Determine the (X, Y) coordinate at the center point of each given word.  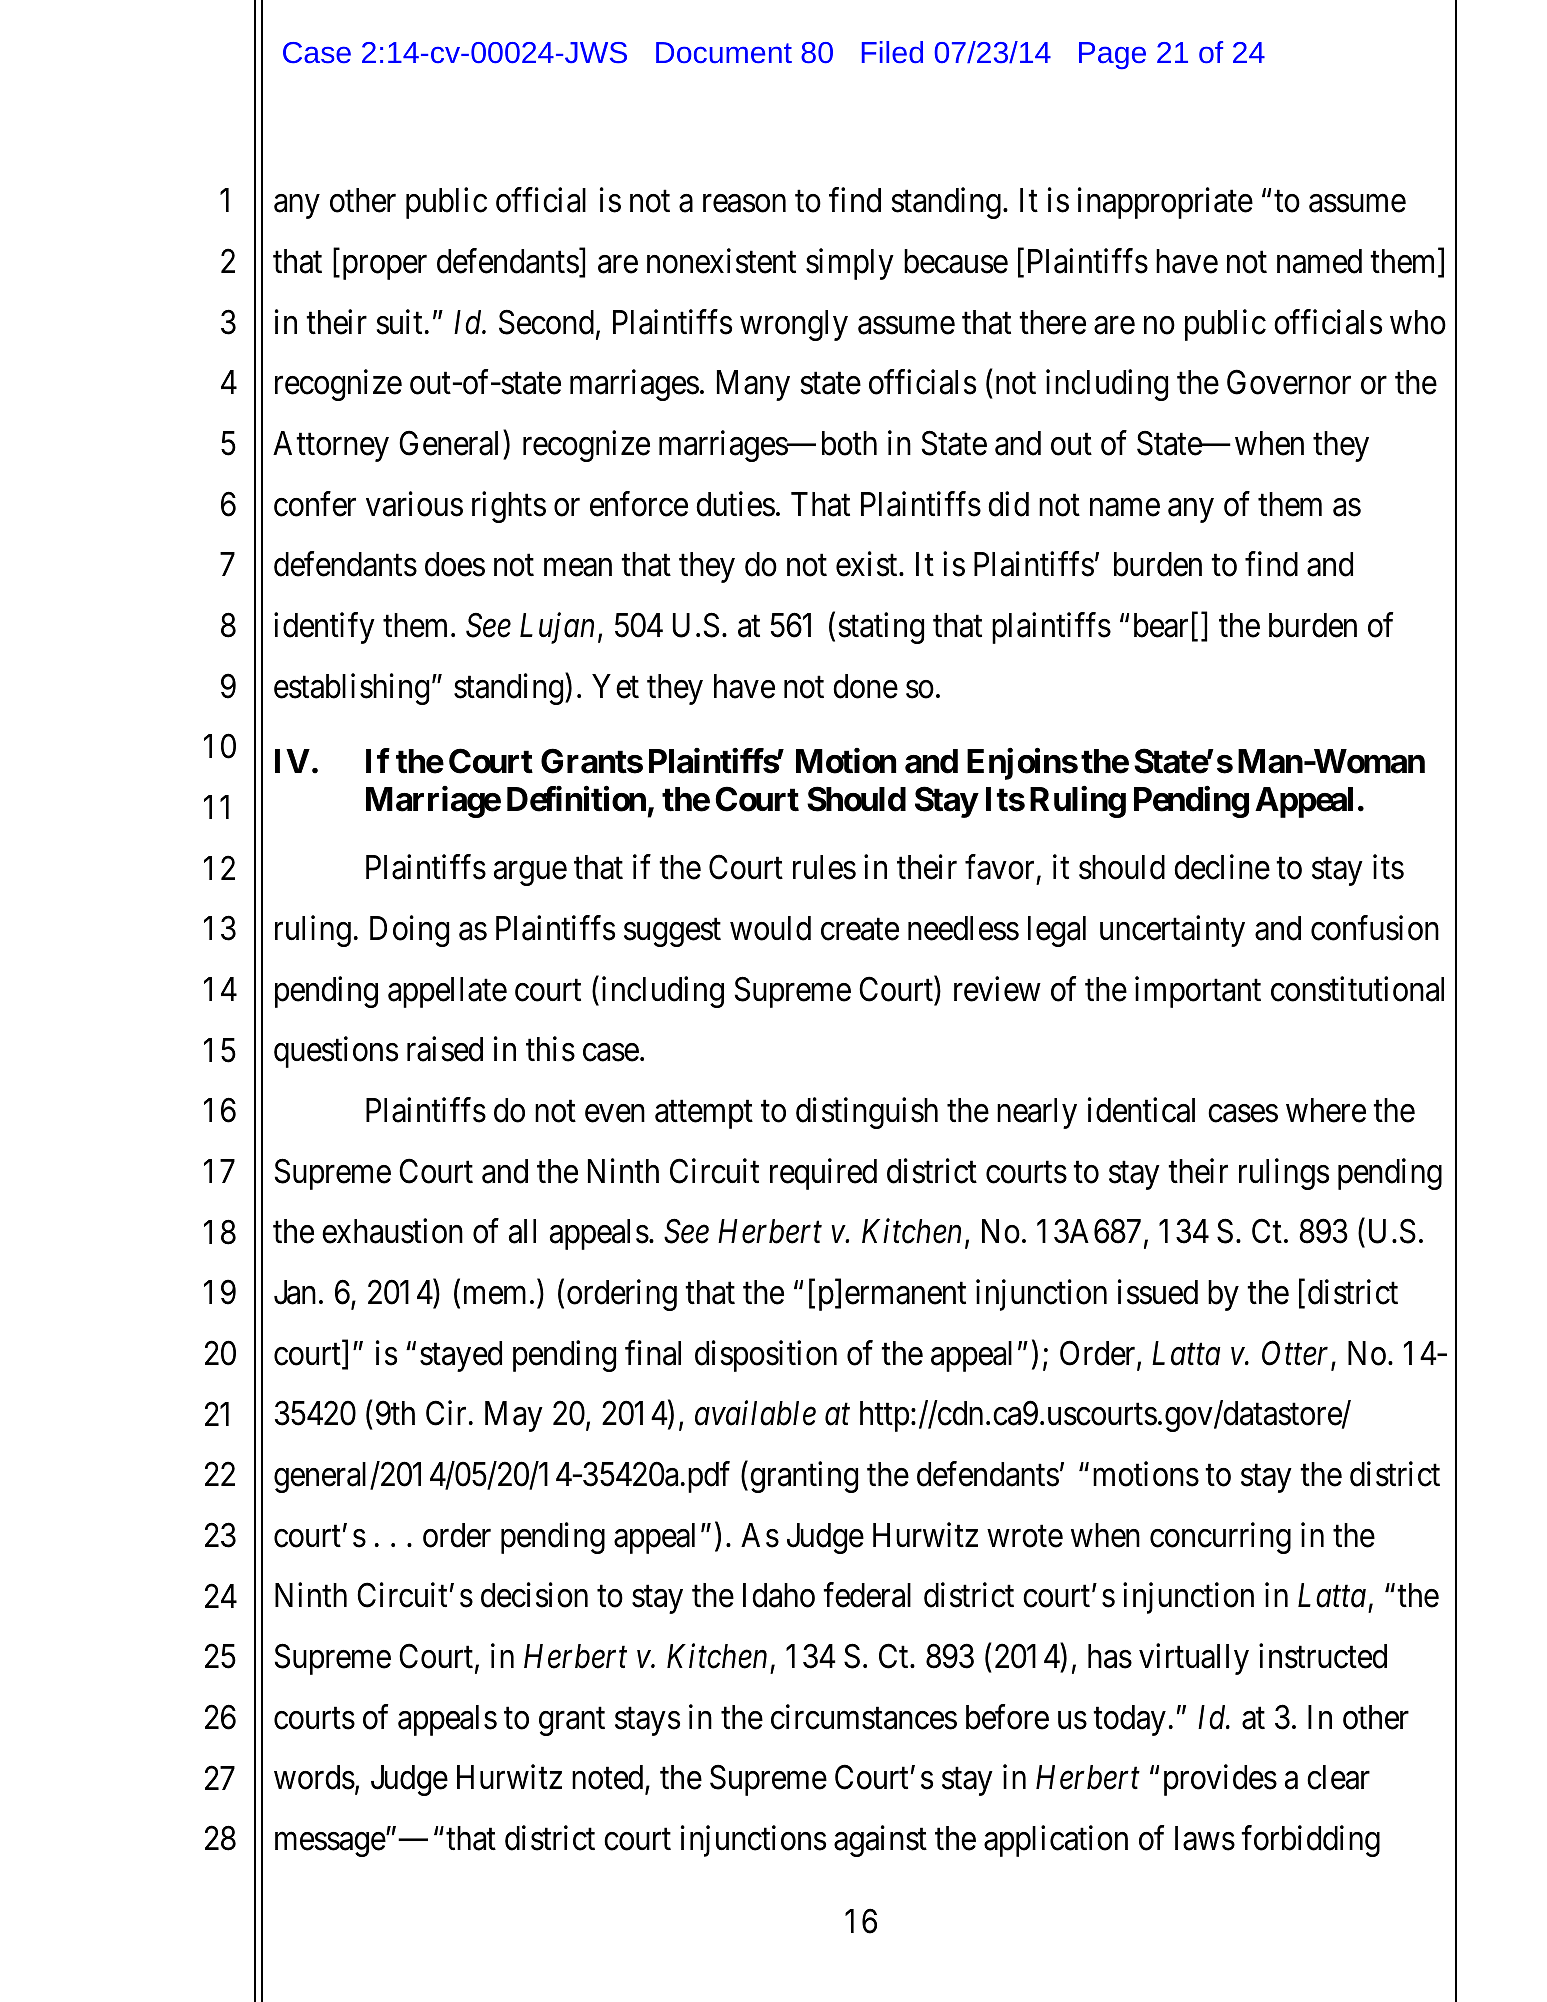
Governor (1289, 382)
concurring (1220, 1538)
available (755, 1413)
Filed (892, 52)
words (314, 1777)
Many (753, 386)
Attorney (331, 446)
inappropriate (1165, 203)
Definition (576, 799)
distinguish (867, 1113)
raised (445, 1049)
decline (1222, 867)
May (514, 1417)
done (865, 686)
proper (383, 268)
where (1326, 1110)
